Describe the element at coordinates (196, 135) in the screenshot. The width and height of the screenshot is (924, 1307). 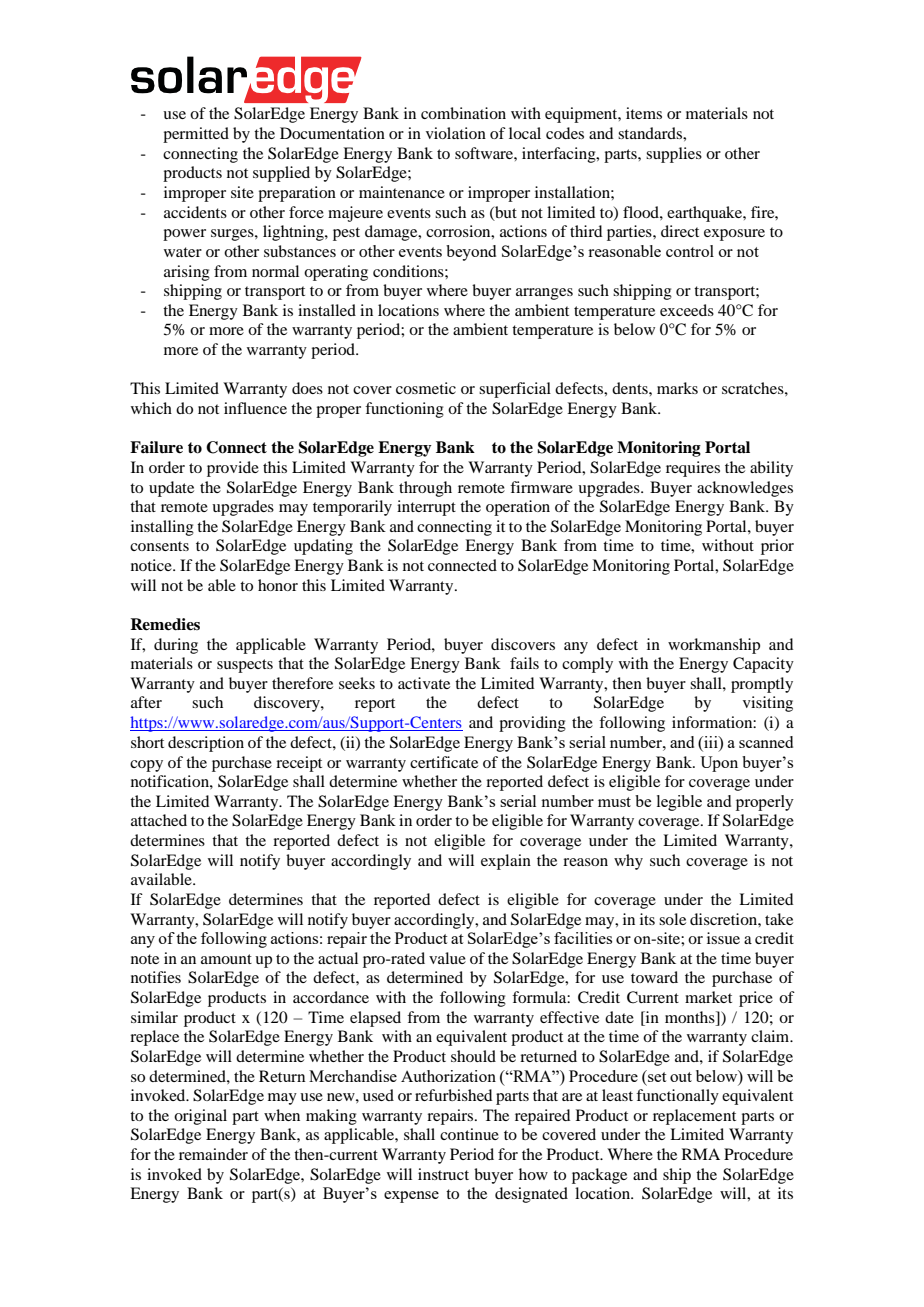
I see `permitted` at that location.
